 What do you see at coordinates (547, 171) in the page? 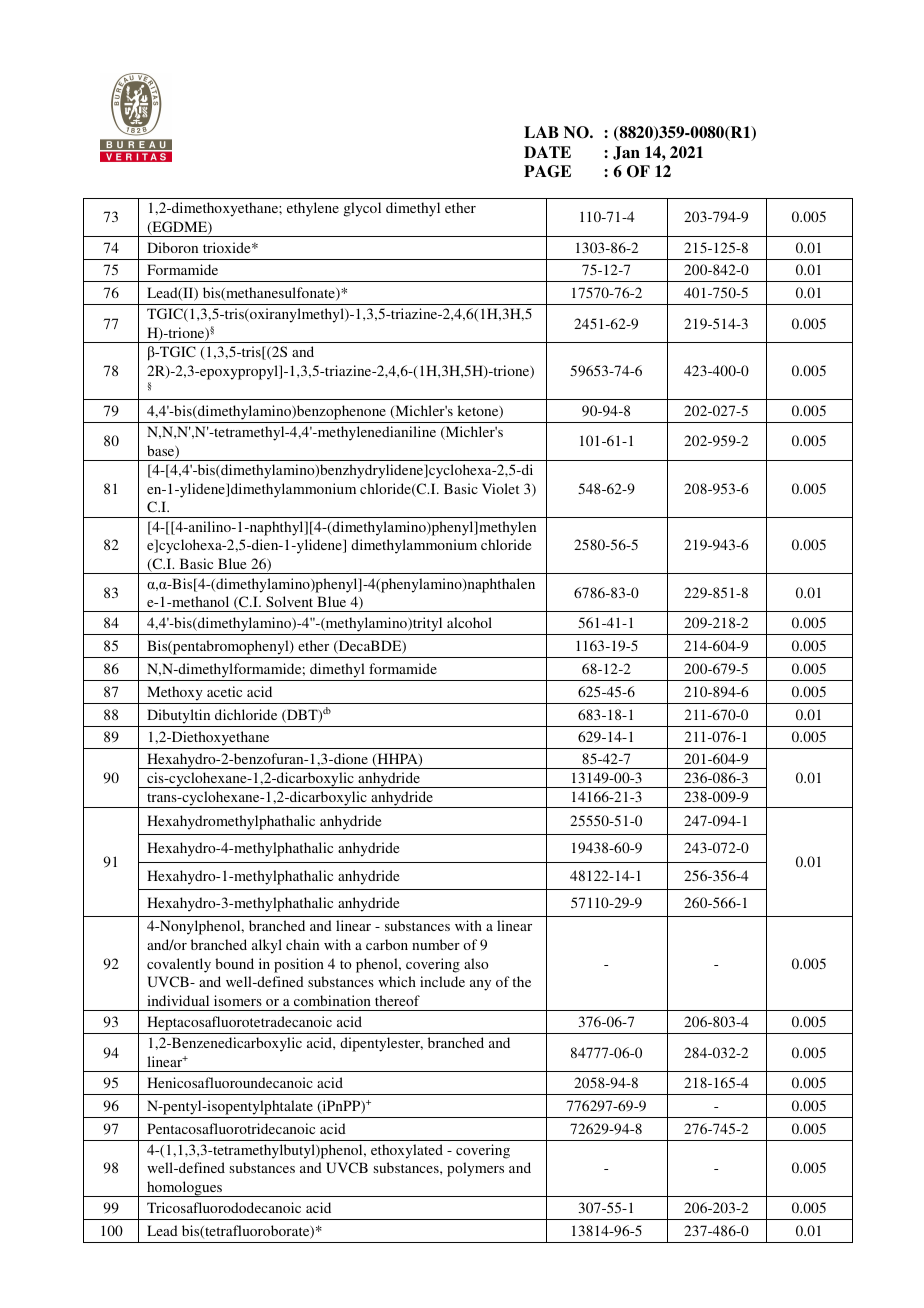
I see `PAGE` at bounding box center [547, 171].
